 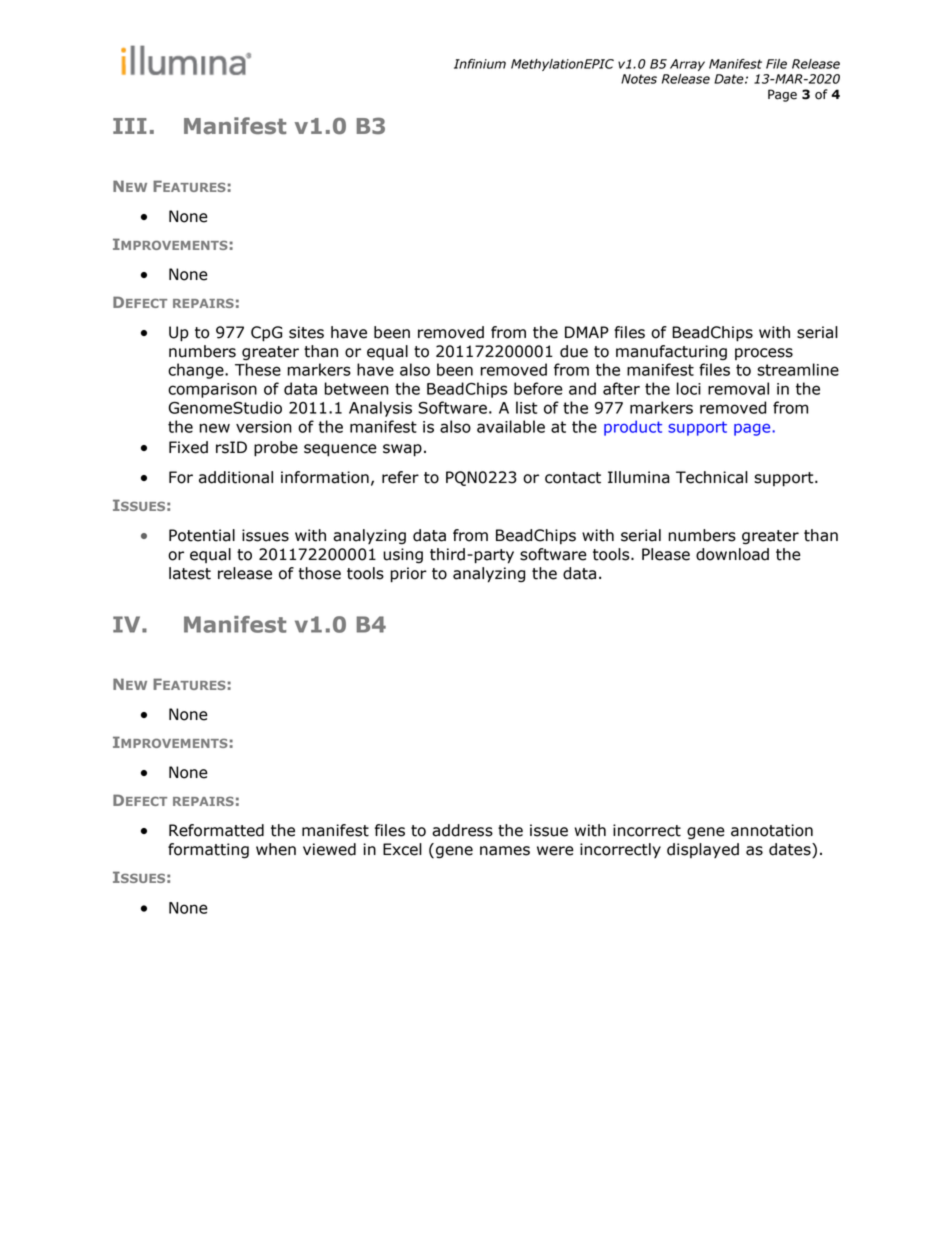 I want to click on Reformatted, so click(x=216, y=830).
